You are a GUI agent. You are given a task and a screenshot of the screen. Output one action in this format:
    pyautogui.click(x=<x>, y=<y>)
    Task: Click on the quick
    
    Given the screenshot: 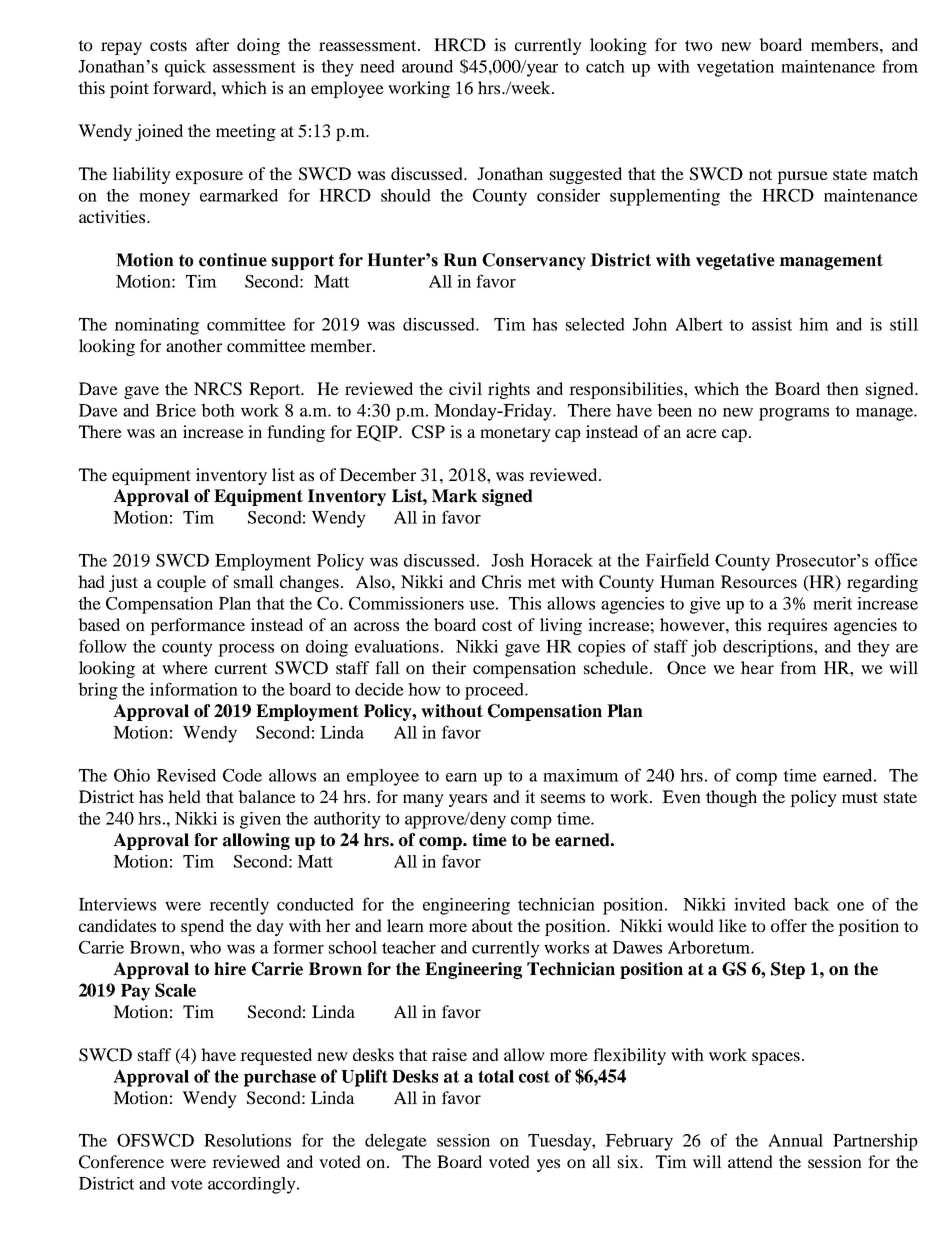 What is the action you would take?
    pyautogui.click(x=185, y=68)
